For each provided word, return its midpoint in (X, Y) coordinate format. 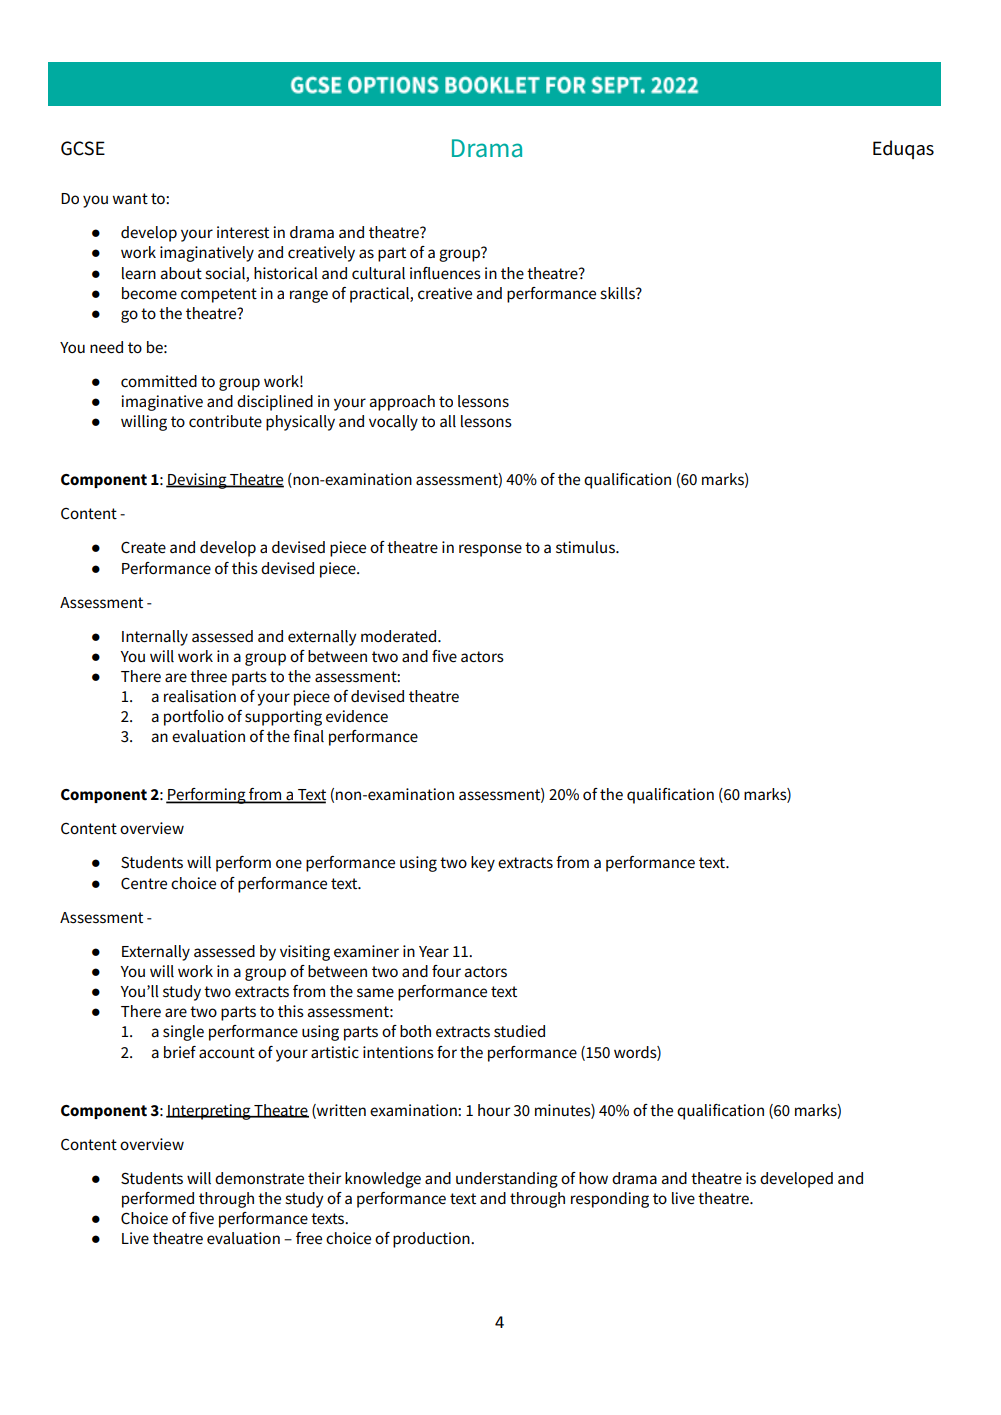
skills (618, 293)
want (130, 199)
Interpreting (209, 1112)
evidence (357, 716)
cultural (378, 273)
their (324, 1178)
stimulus (586, 547)
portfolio (194, 718)
